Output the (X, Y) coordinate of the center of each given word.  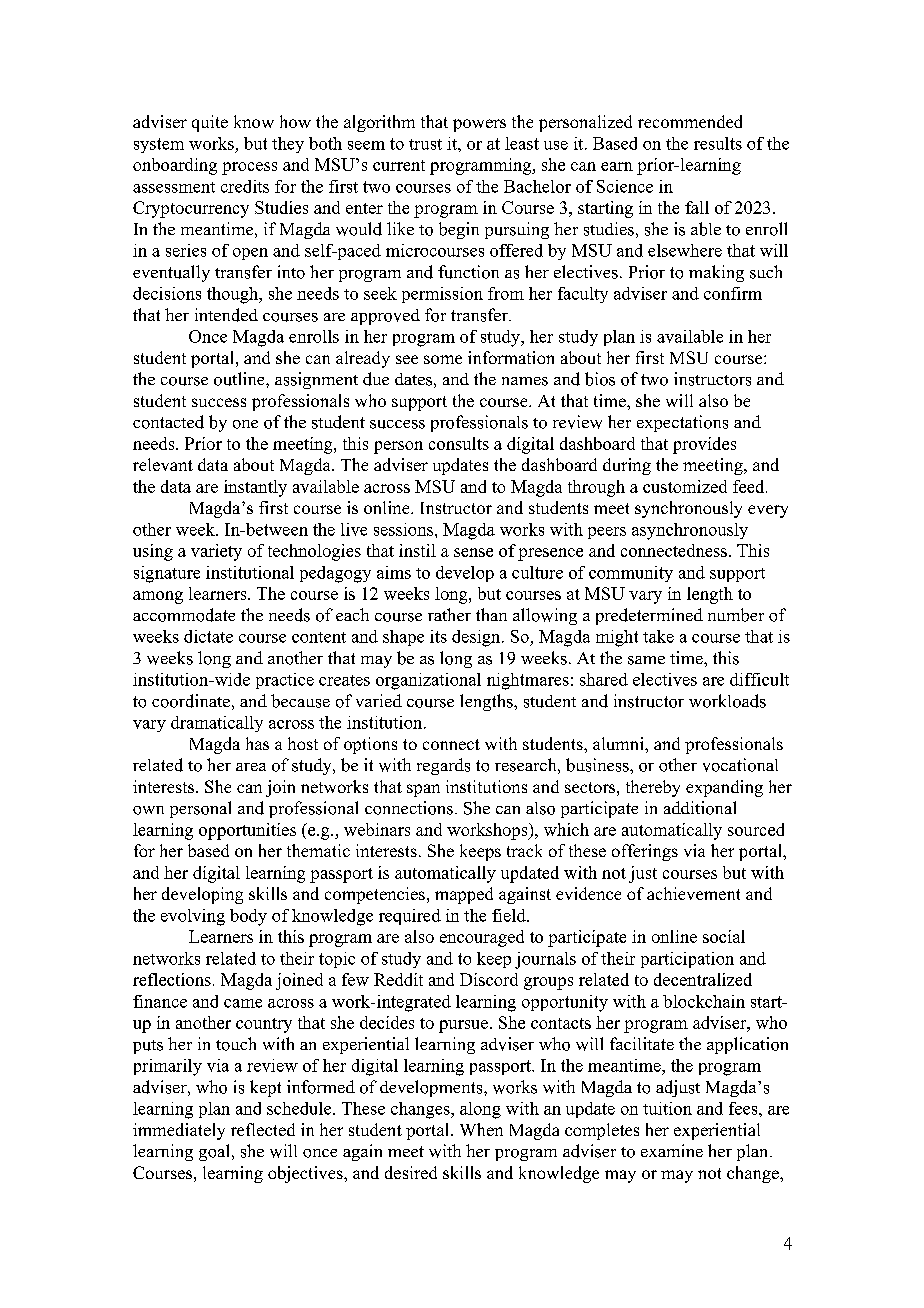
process (249, 168)
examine (672, 1150)
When (481, 1129)
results (718, 143)
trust (425, 144)
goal (214, 1152)
